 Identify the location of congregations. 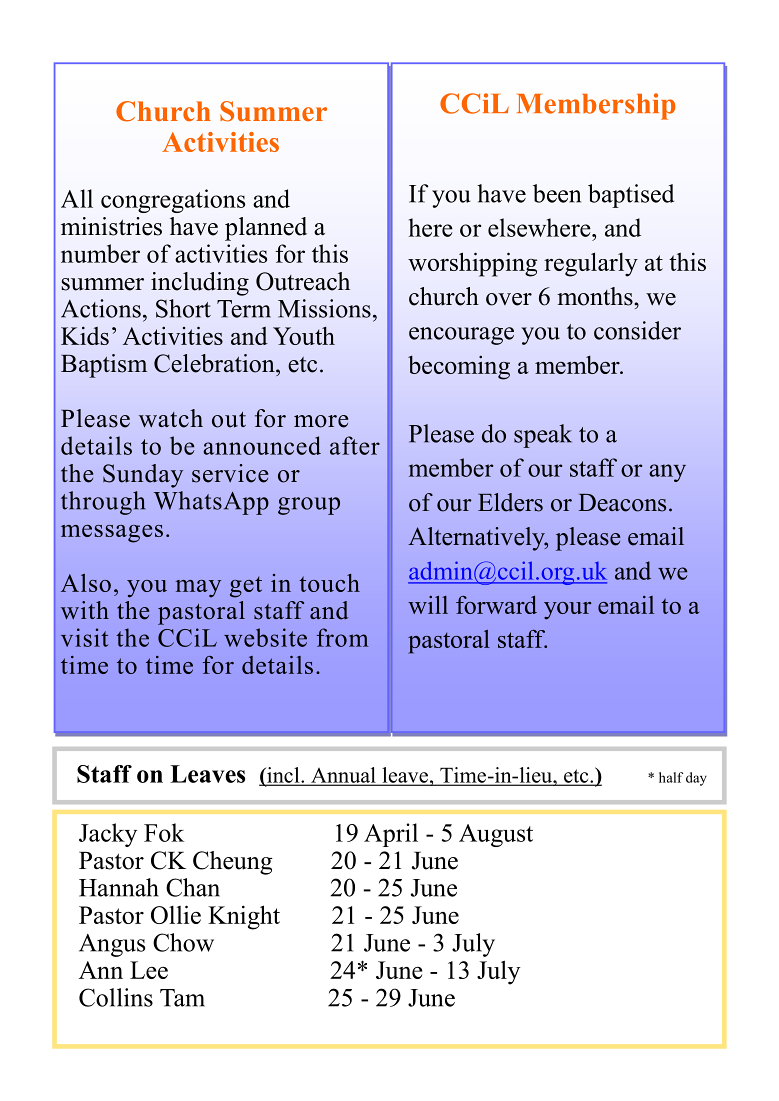
(173, 201).
